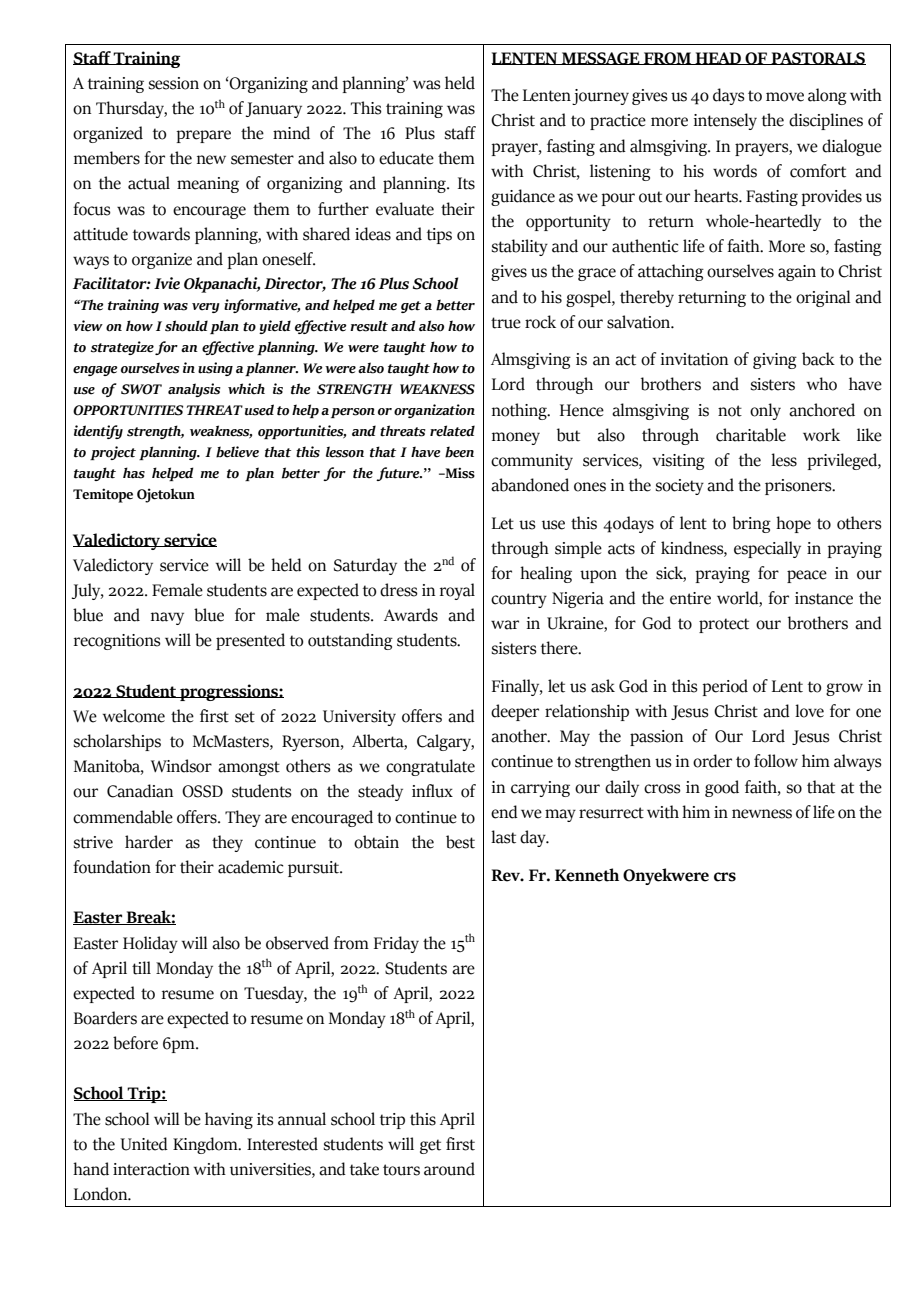 This document has width=924, height=1308. Describe the element at coordinates (134, 473) in the document. I see `has` at that location.
